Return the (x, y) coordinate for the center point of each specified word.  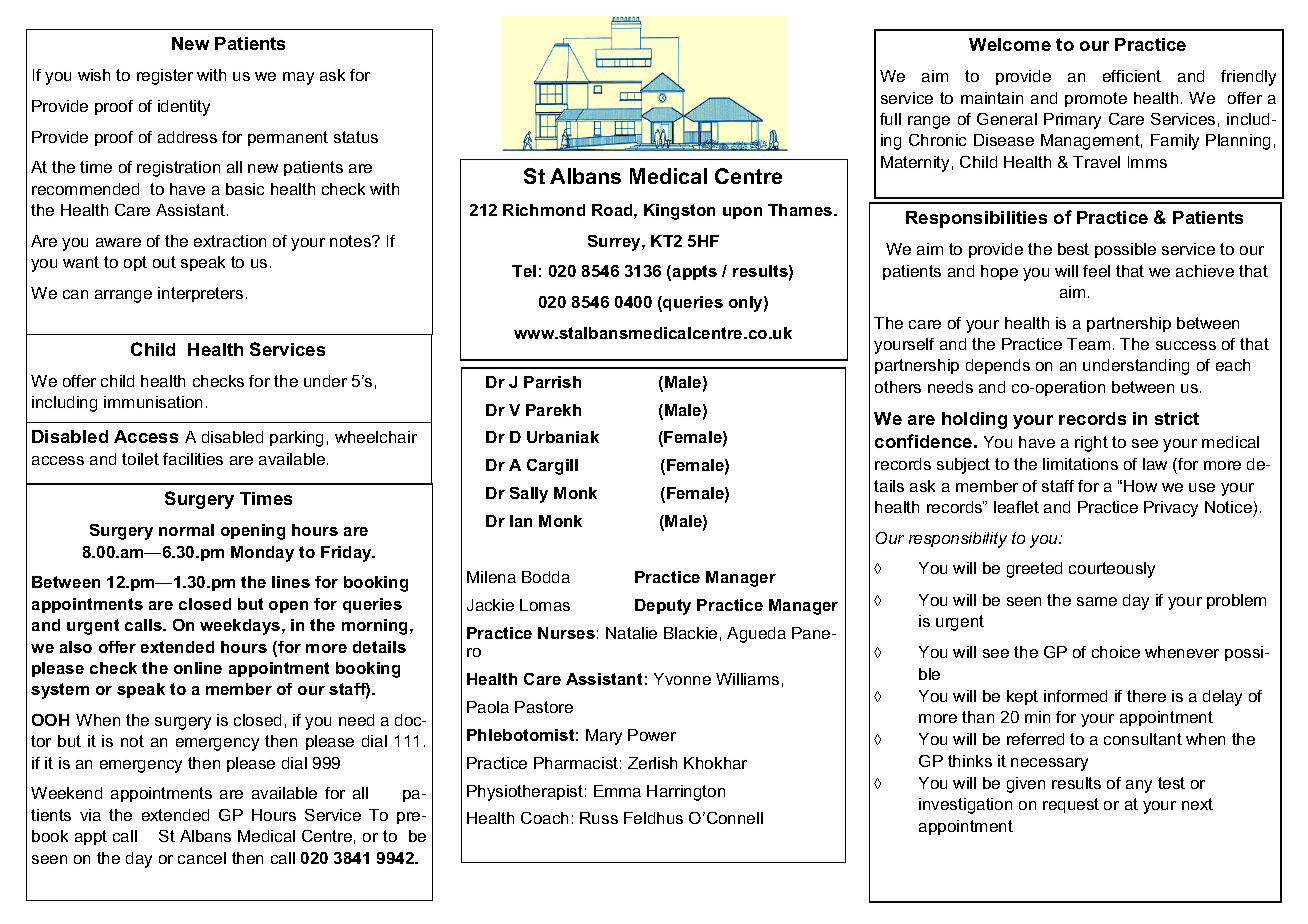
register (165, 77)
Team (1088, 344)
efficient (1132, 76)
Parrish (552, 382)
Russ (599, 818)
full (890, 119)
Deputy (663, 607)
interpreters (200, 294)
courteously (1112, 570)
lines (291, 582)
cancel (202, 858)
